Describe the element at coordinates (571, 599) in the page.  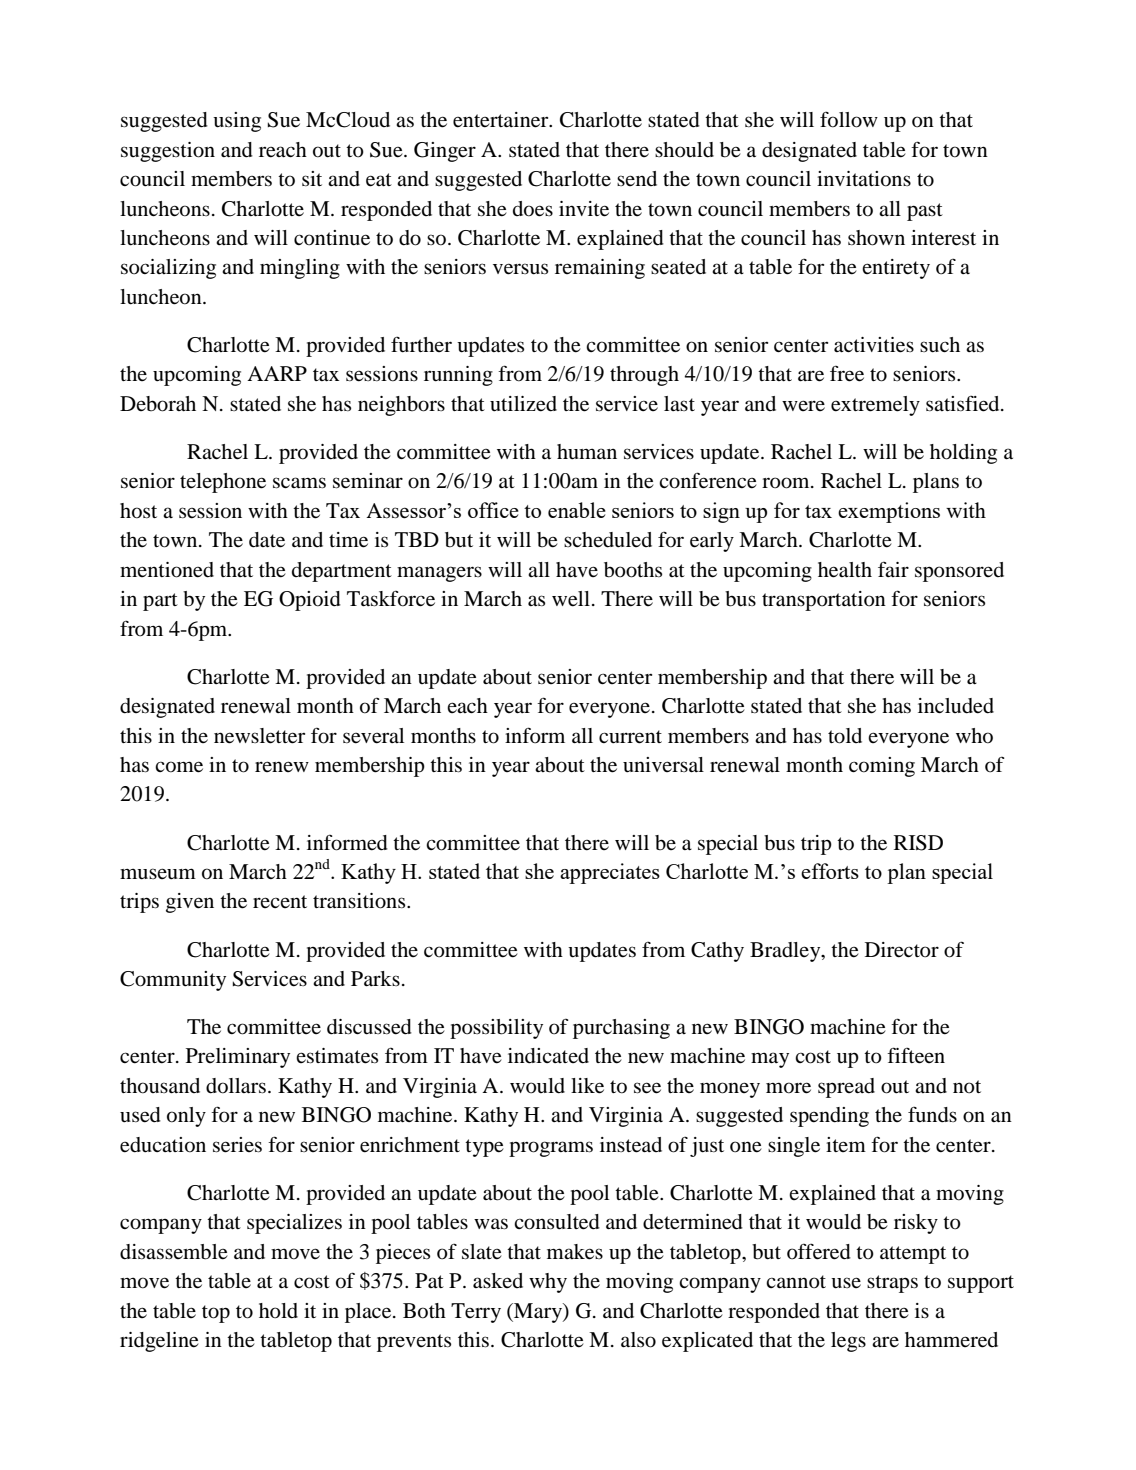
I see `well` at that location.
